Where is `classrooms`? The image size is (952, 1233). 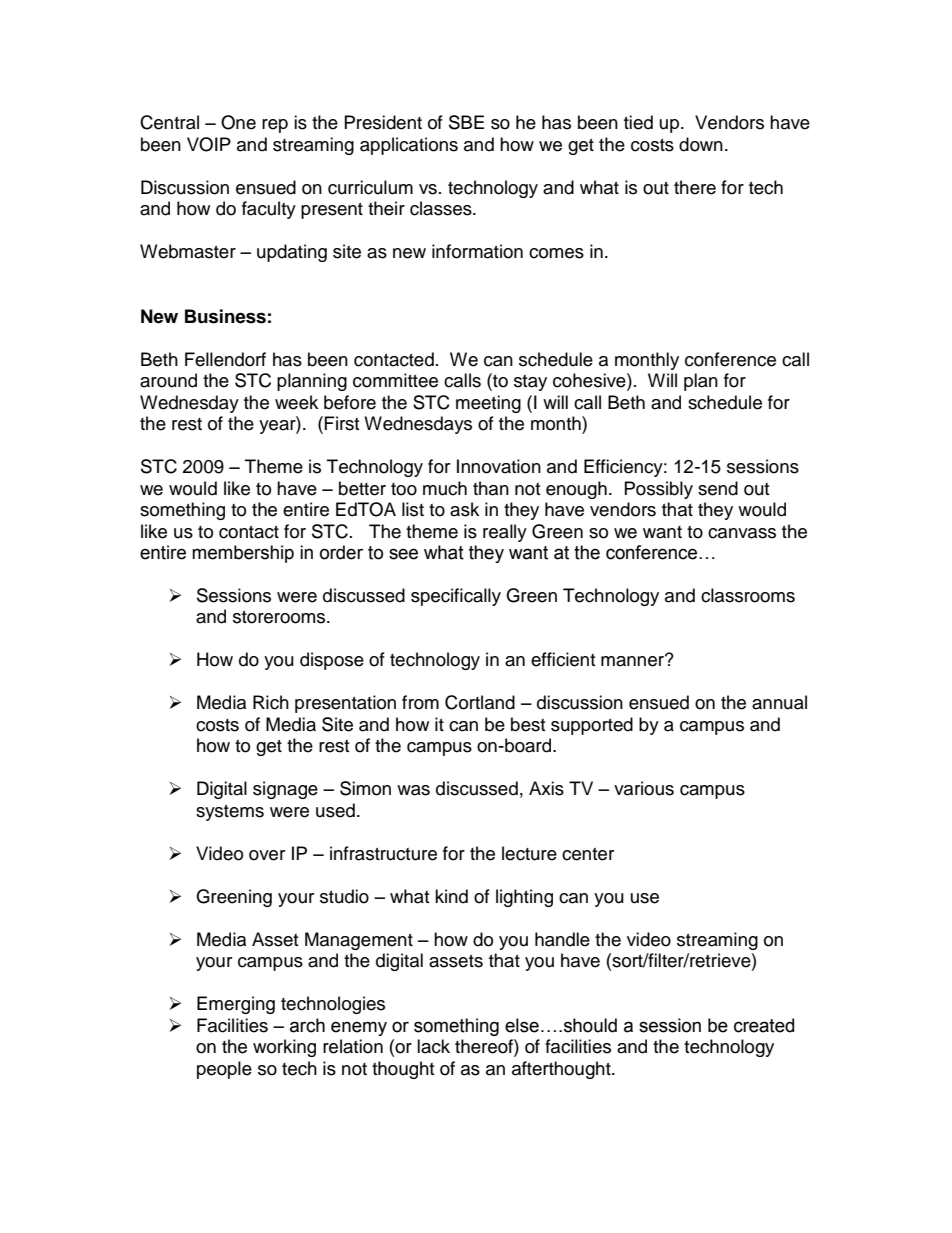 classrooms is located at coordinates (748, 595).
